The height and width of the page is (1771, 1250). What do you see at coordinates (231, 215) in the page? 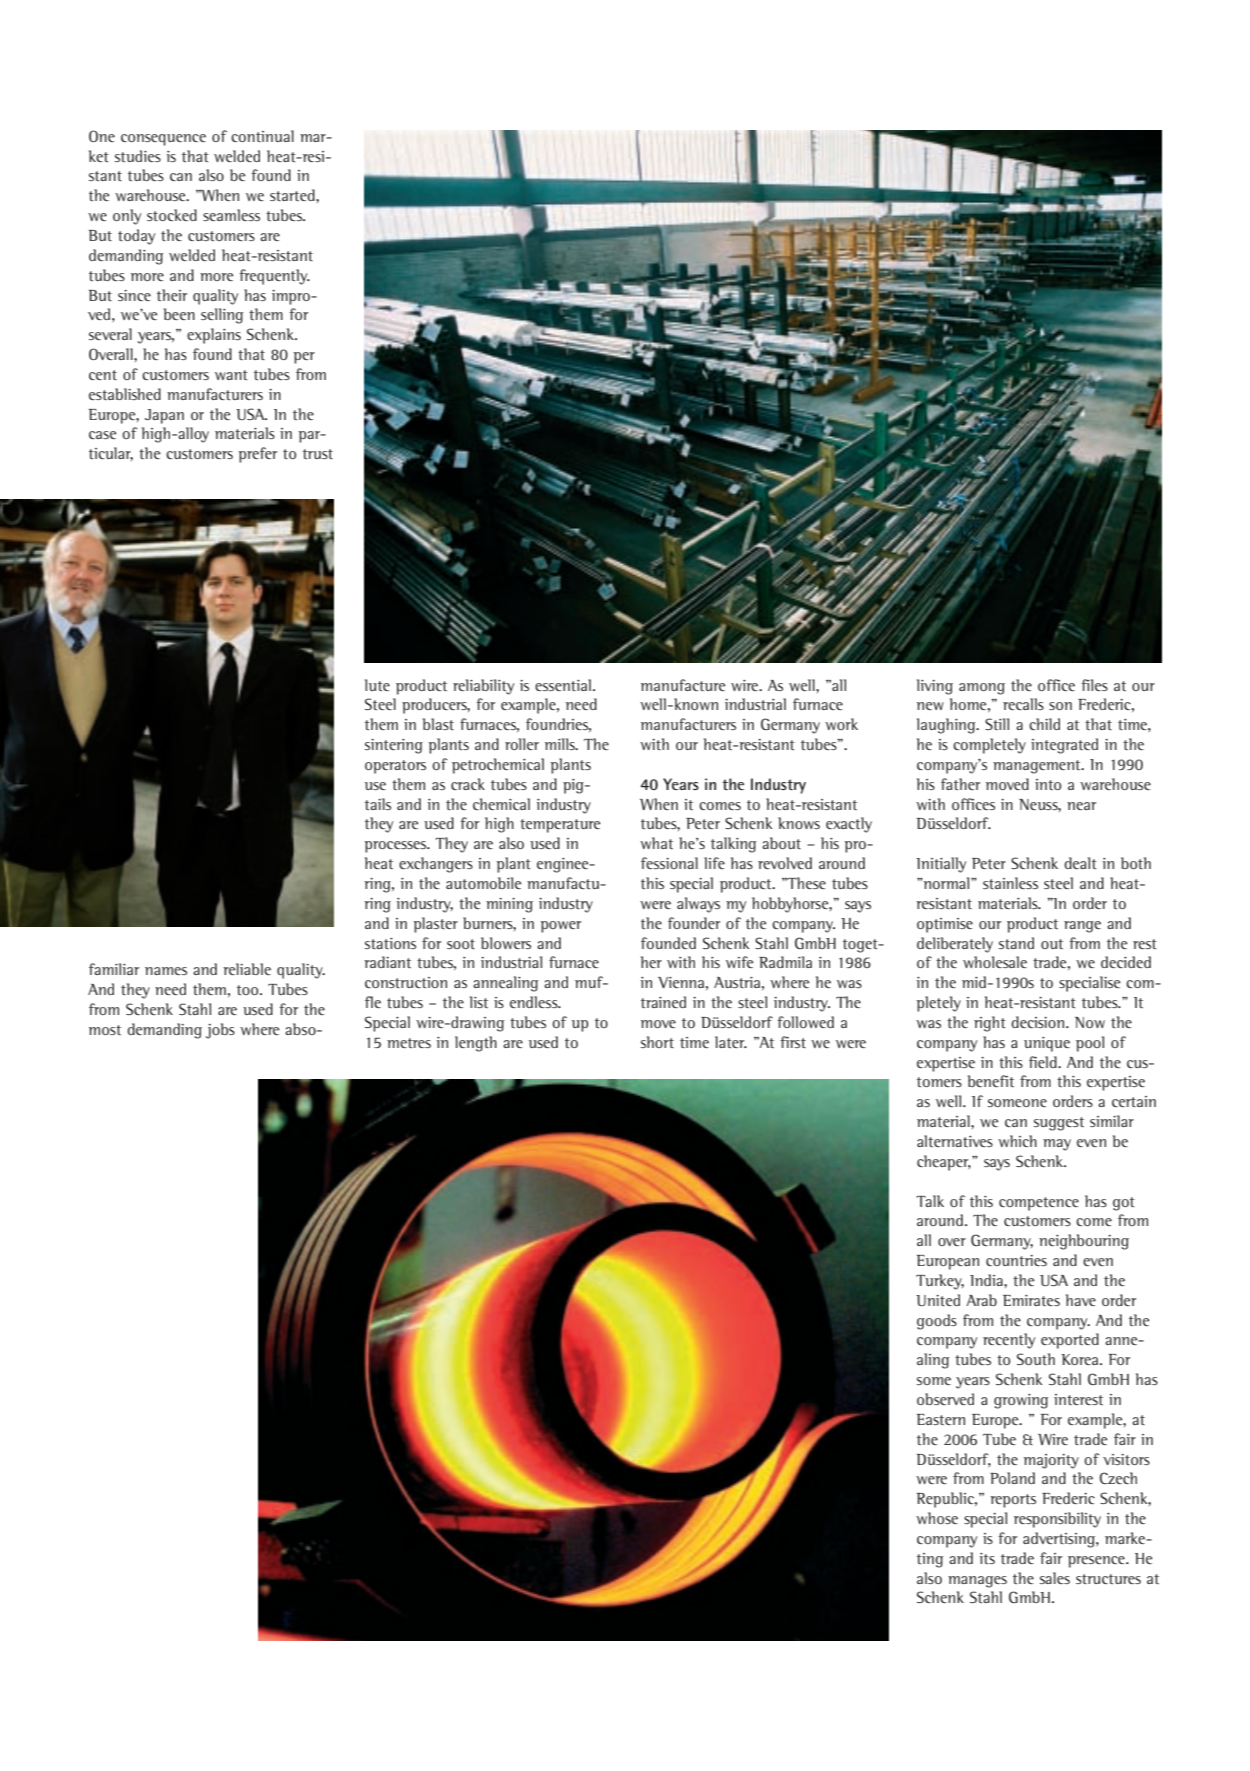
I see `seamless` at bounding box center [231, 215].
